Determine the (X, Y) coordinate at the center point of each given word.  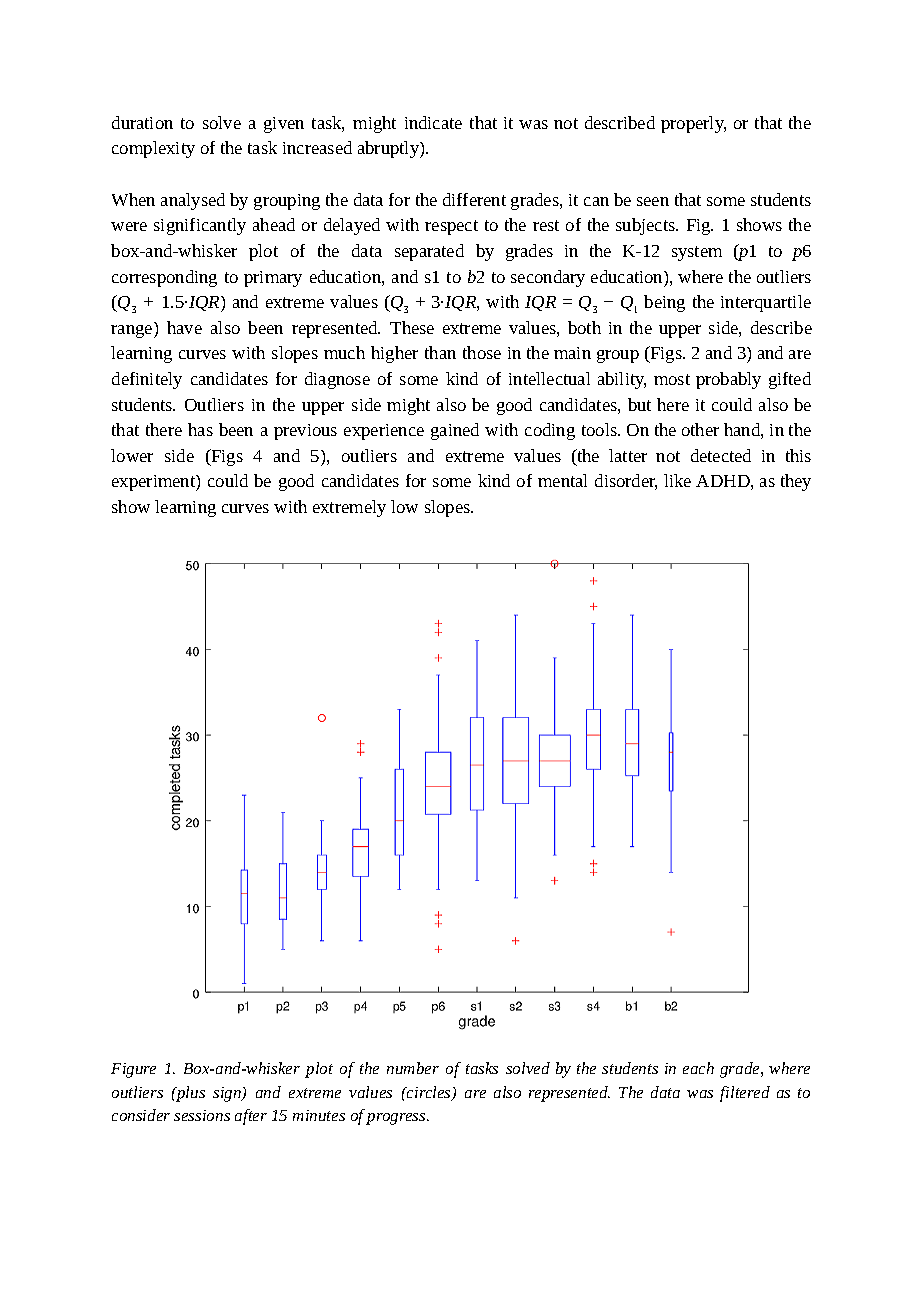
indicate (433, 122)
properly (693, 124)
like (677, 480)
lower (132, 455)
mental (562, 480)
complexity (153, 149)
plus (189, 1094)
